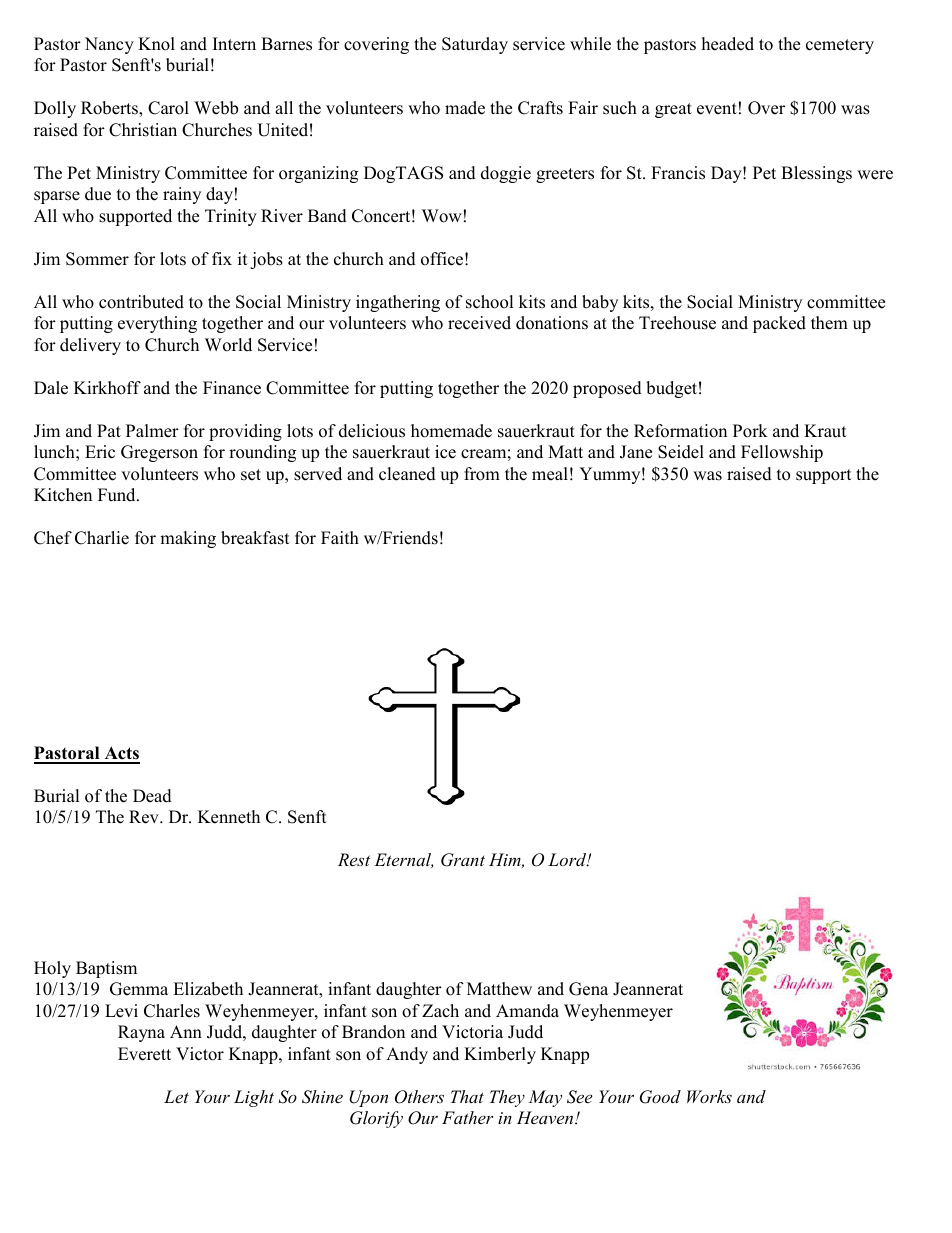 The width and height of the document is (952, 1233). I want to click on Grant, so click(463, 860).
